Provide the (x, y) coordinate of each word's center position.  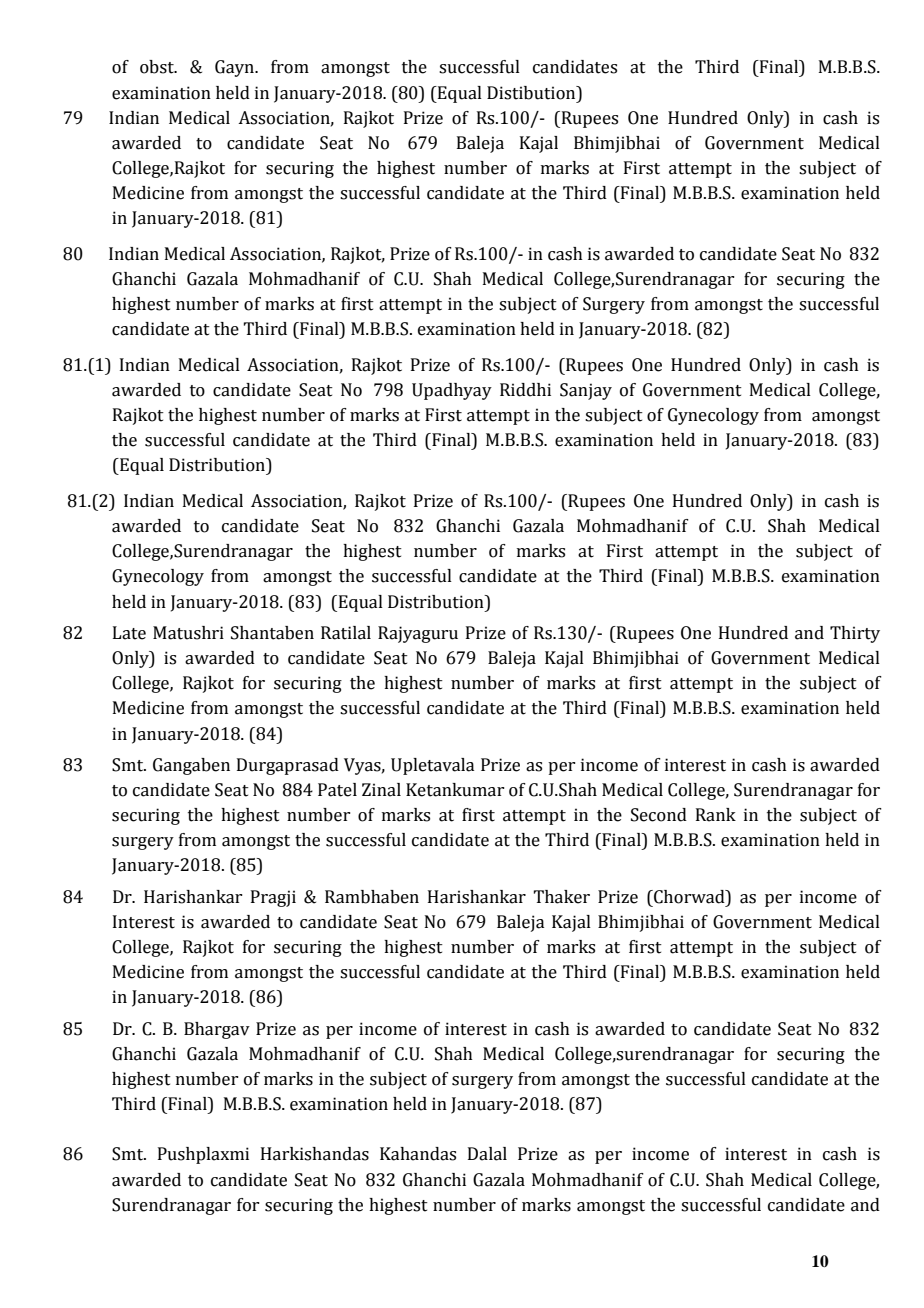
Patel (337, 790)
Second (659, 815)
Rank (716, 815)
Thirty (855, 634)
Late (129, 633)
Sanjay (586, 391)
